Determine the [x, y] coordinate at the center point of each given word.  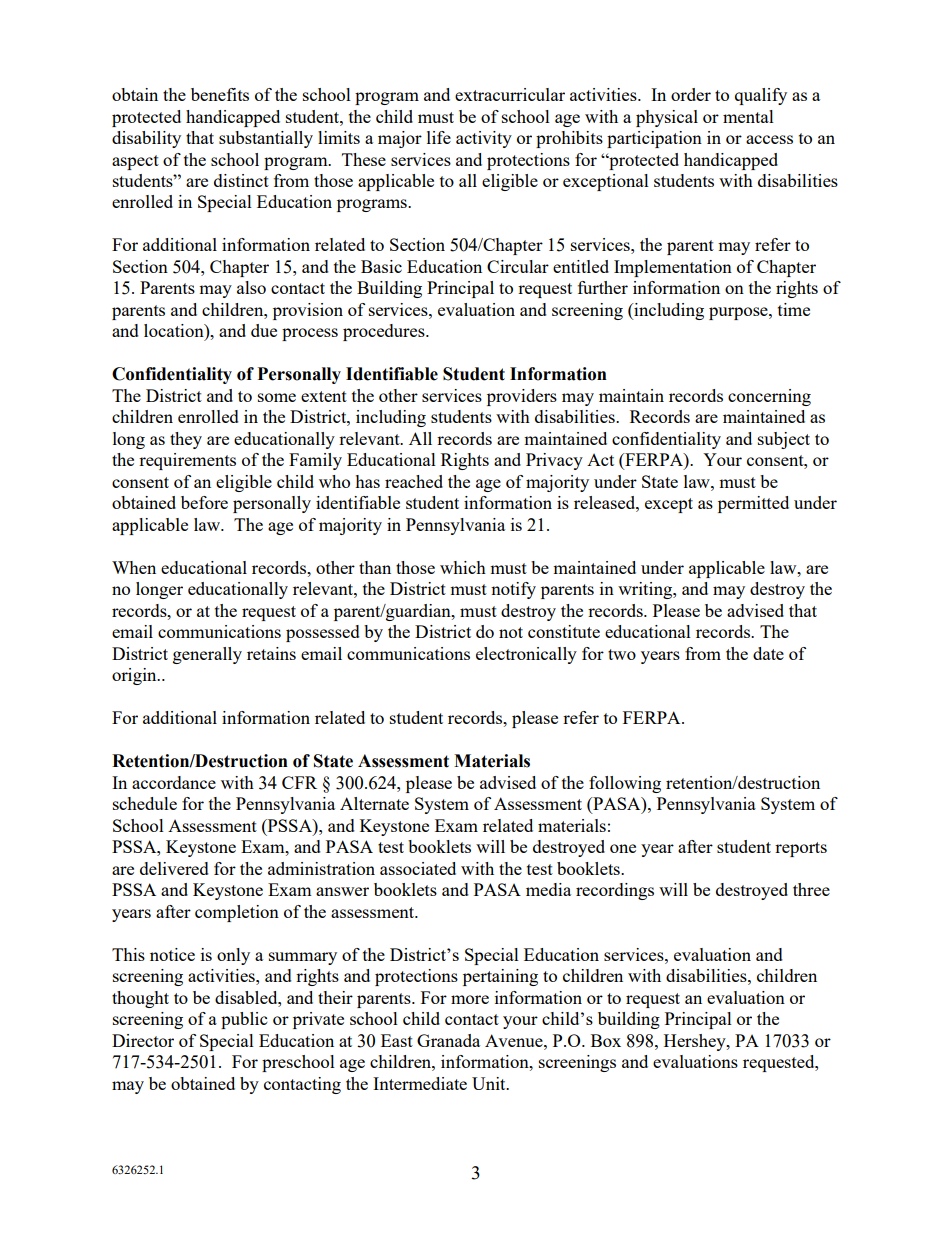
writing [646, 590]
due [264, 330]
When [134, 567]
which [463, 567]
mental [748, 116]
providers [522, 397]
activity [484, 139]
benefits [220, 94]
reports [801, 849]
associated [418, 868]
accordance [174, 782]
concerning [769, 397]
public [244, 1020]
